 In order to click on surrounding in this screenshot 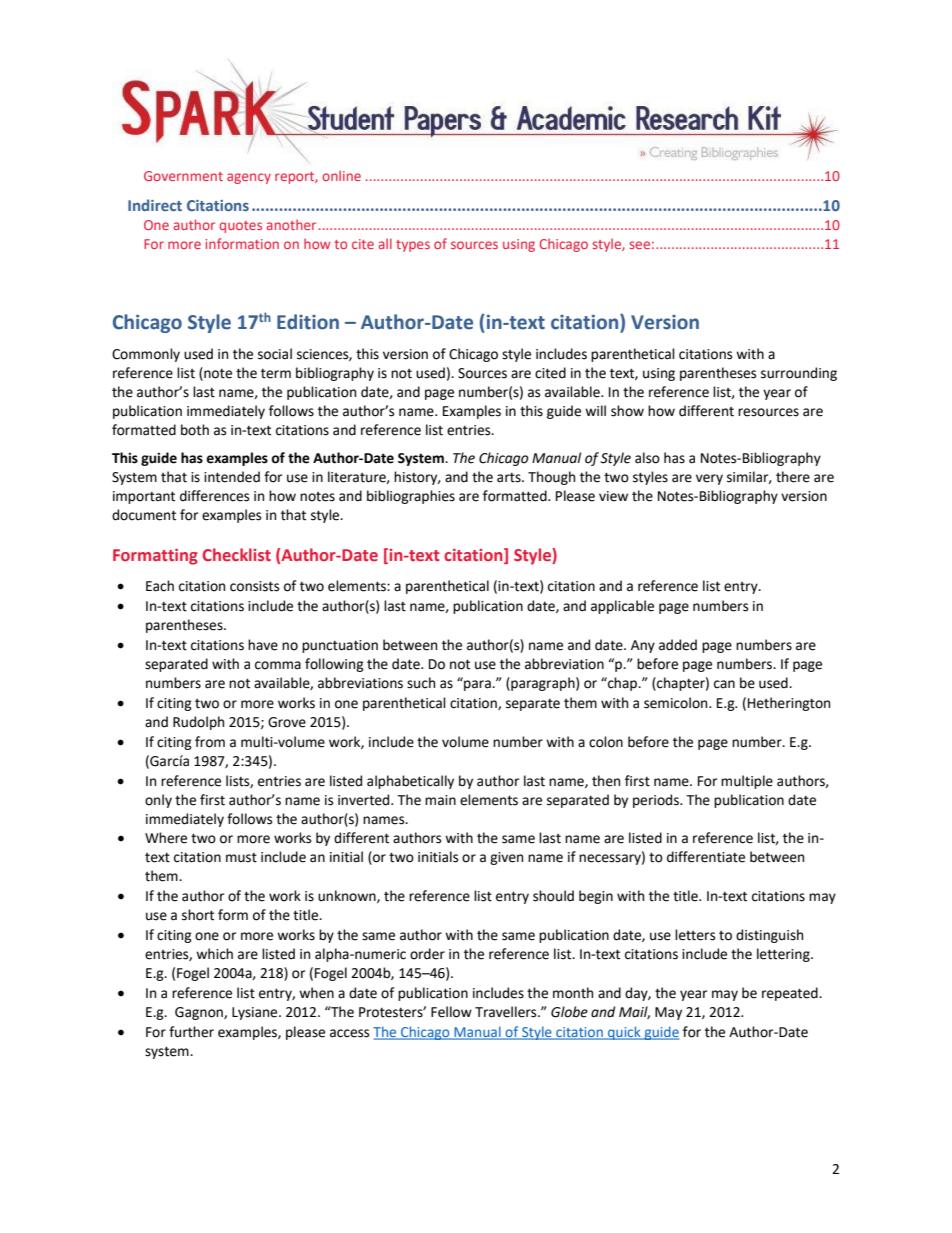, I will do `click(799, 374)`.
